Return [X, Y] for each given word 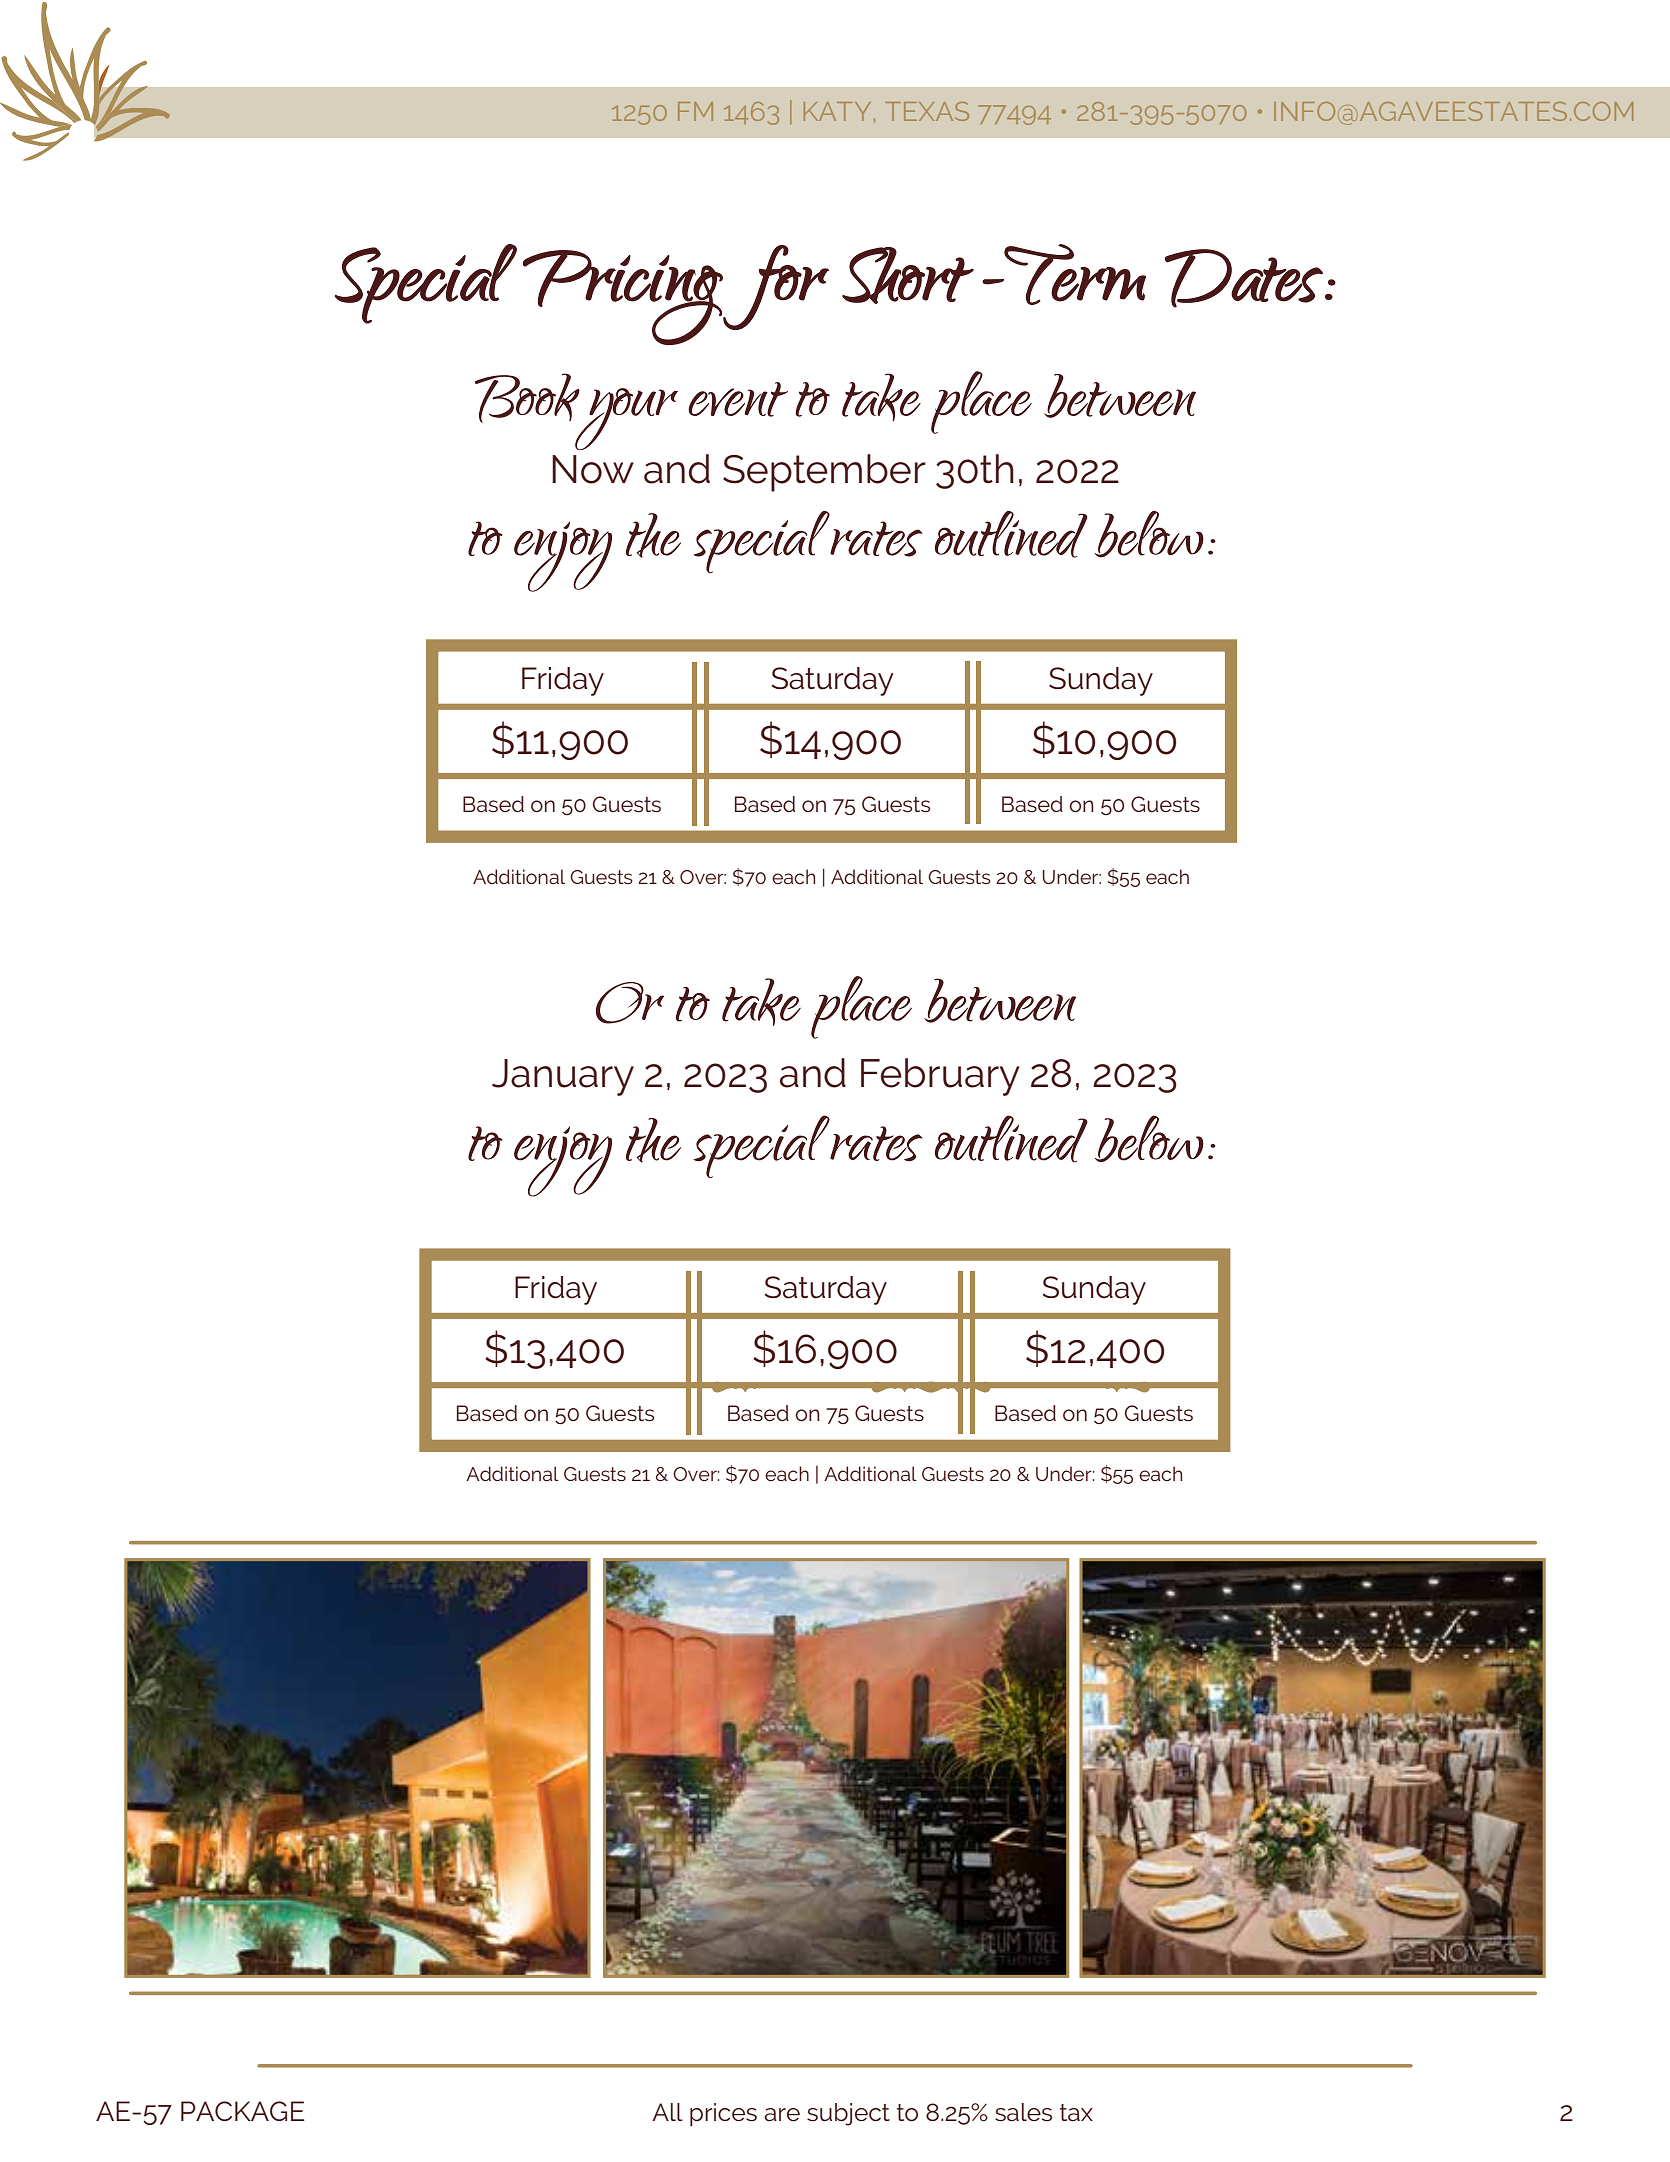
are [782, 2115]
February [940, 1077]
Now [593, 469]
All [667, 2112]
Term [1074, 274]
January [563, 1077]
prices [723, 2115]
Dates [1244, 278]
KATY [837, 111]
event [738, 399]
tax [1076, 2113]
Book [527, 398]
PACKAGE [242, 2111]
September [824, 473]
